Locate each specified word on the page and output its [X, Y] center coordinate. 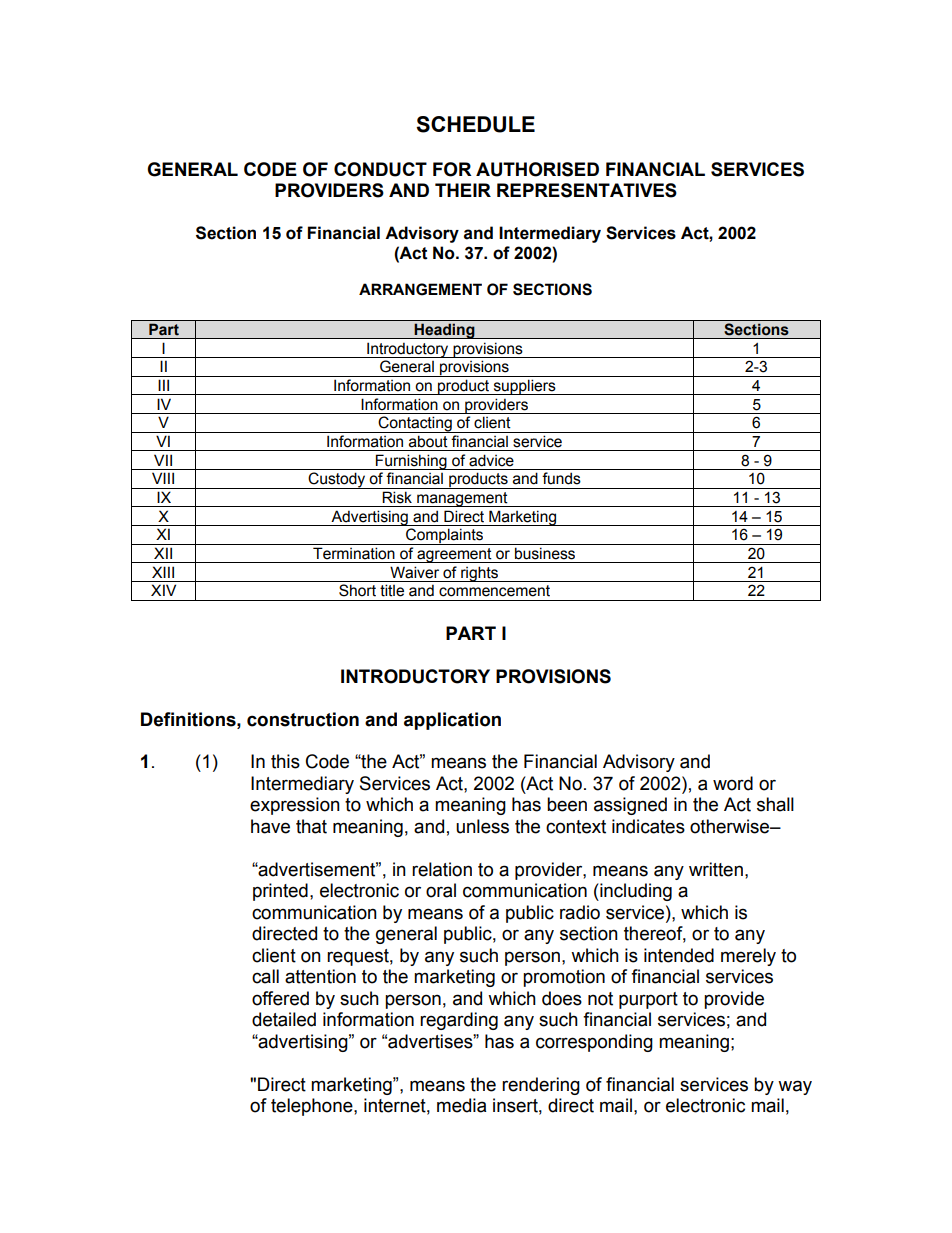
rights [479, 574]
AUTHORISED [537, 169]
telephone [313, 1107]
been [567, 804]
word [733, 783]
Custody [337, 480]
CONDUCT [380, 169]
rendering [541, 1086]
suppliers [524, 387]
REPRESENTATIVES [587, 190]
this [285, 761]
